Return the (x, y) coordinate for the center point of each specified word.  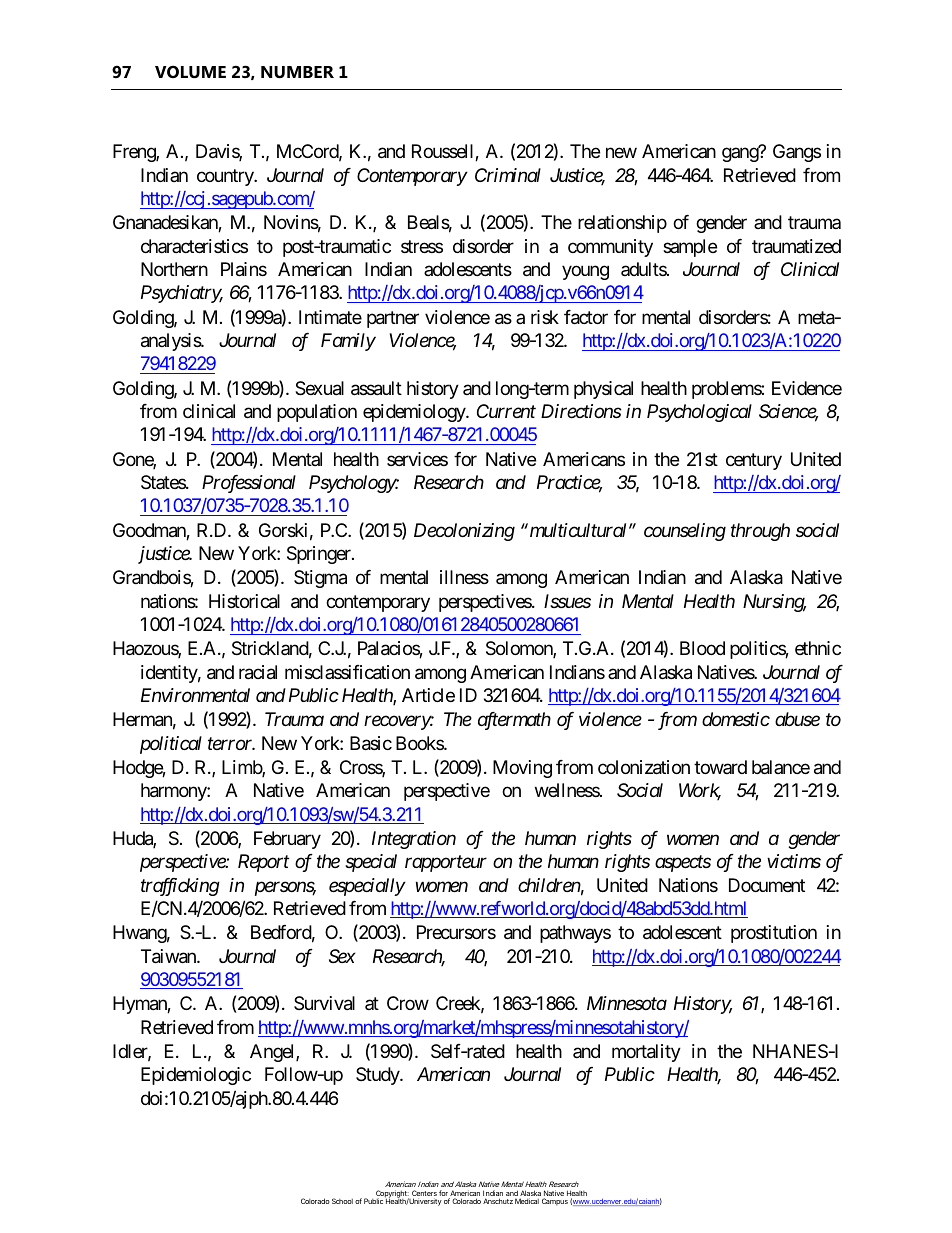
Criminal (508, 175)
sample (690, 248)
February (287, 840)
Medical (527, 1201)
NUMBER (297, 72)
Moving (522, 769)
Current (506, 411)
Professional (249, 484)
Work (700, 791)
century (754, 461)
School (342, 1201)
